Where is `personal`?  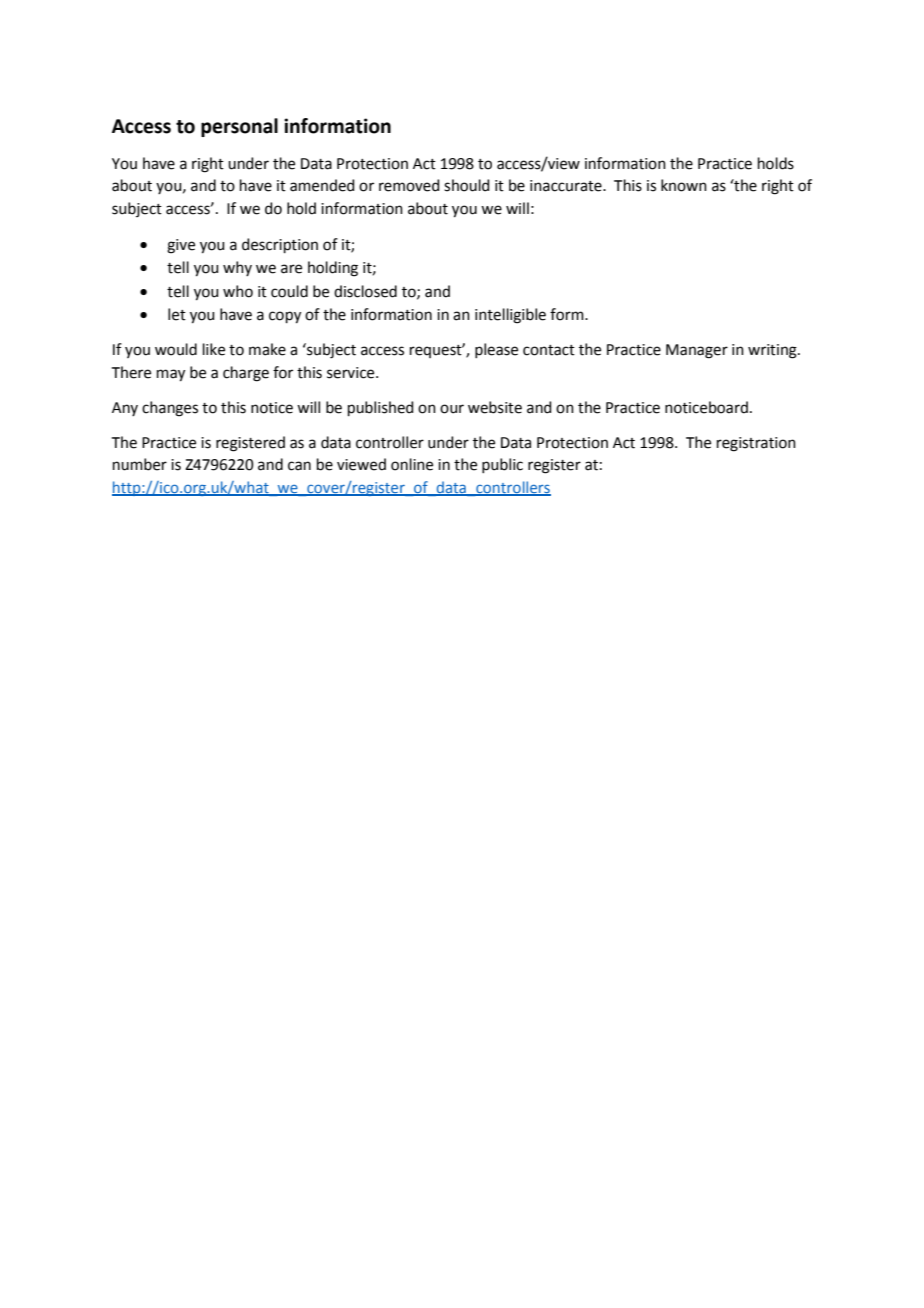 personal is located at coordinates (239, 127).
